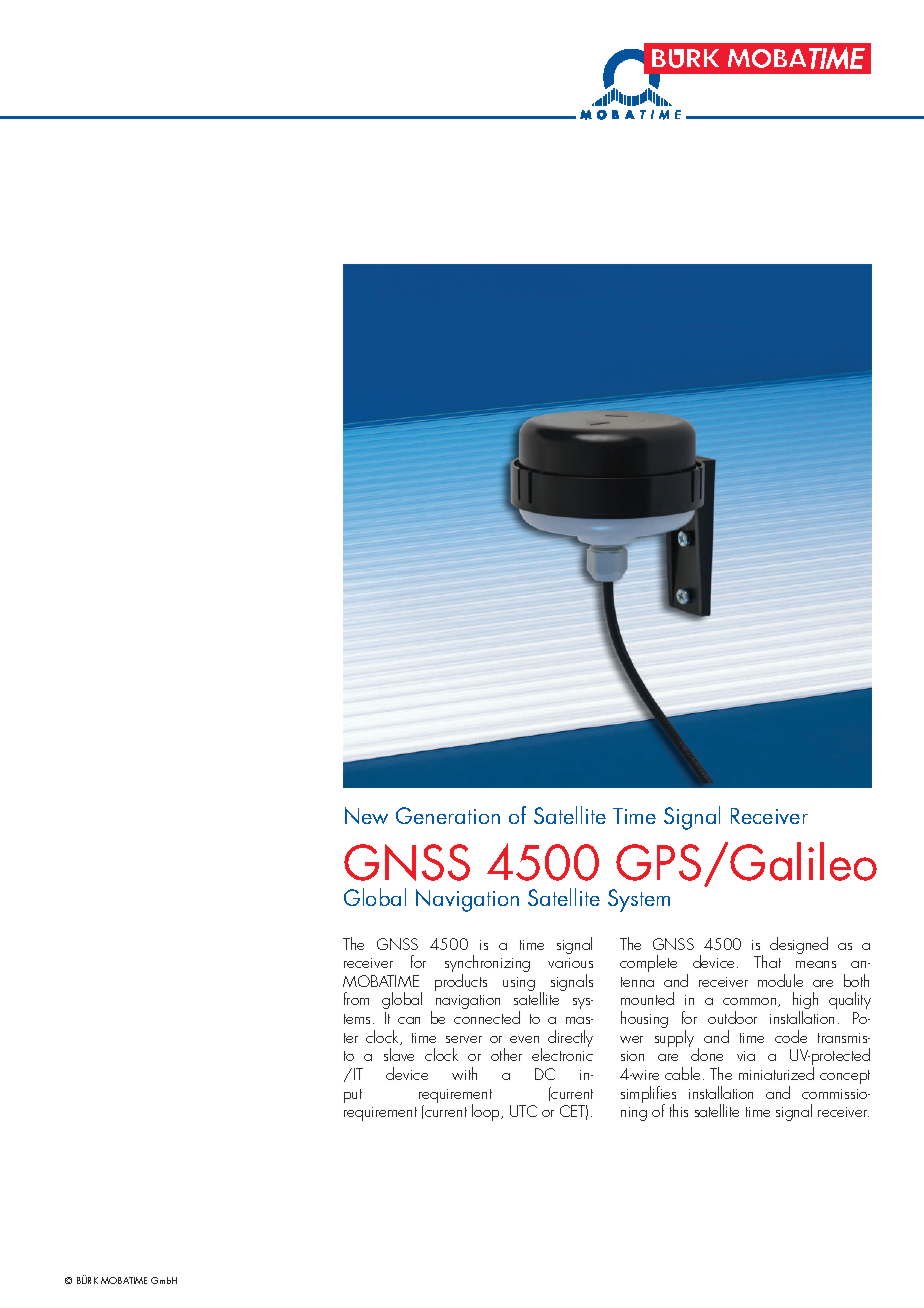  What do you see at coordinates (487, 965) in the image?
I see `synchronizing` at bounding box center [487, 965].
